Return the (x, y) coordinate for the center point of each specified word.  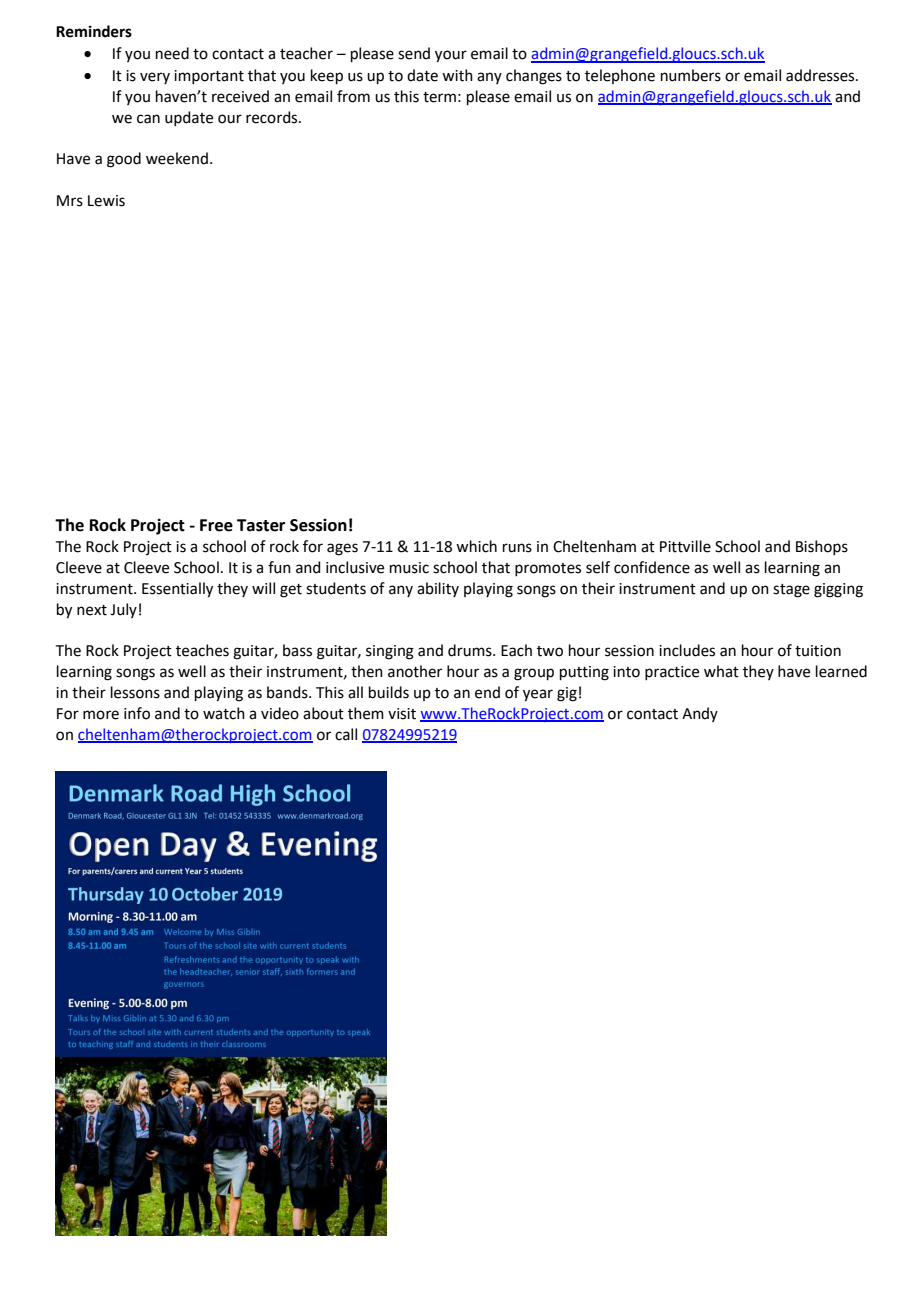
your (451, 56)
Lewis (106, 201)
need (172, 53)
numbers (691, 75)
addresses (821, 75)
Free (216, 525)
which (476, 546)
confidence (652, 567)
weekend (177, 158)
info (137, 713)
